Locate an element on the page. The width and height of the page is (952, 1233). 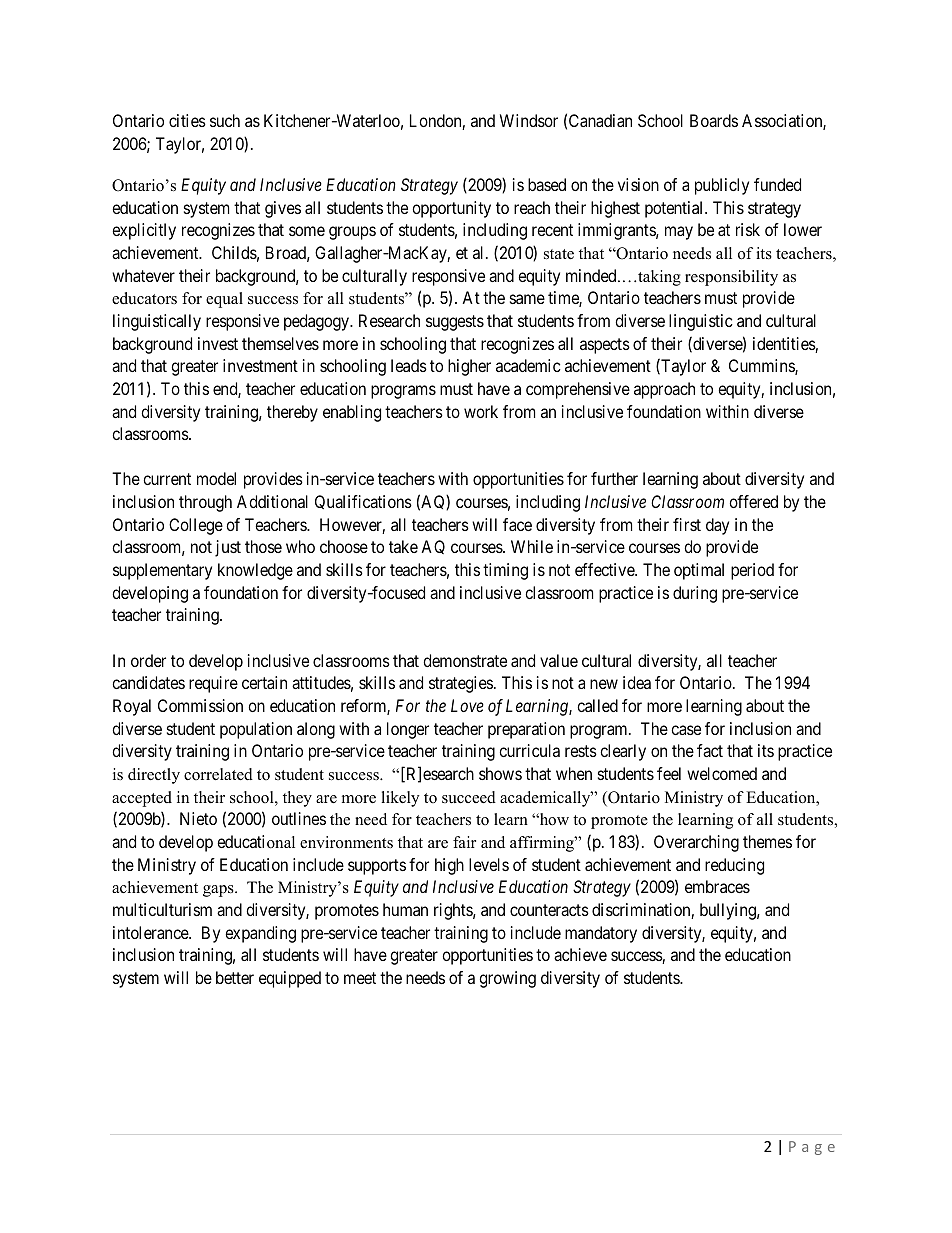
embraces is located at coordinates (717, 886).
